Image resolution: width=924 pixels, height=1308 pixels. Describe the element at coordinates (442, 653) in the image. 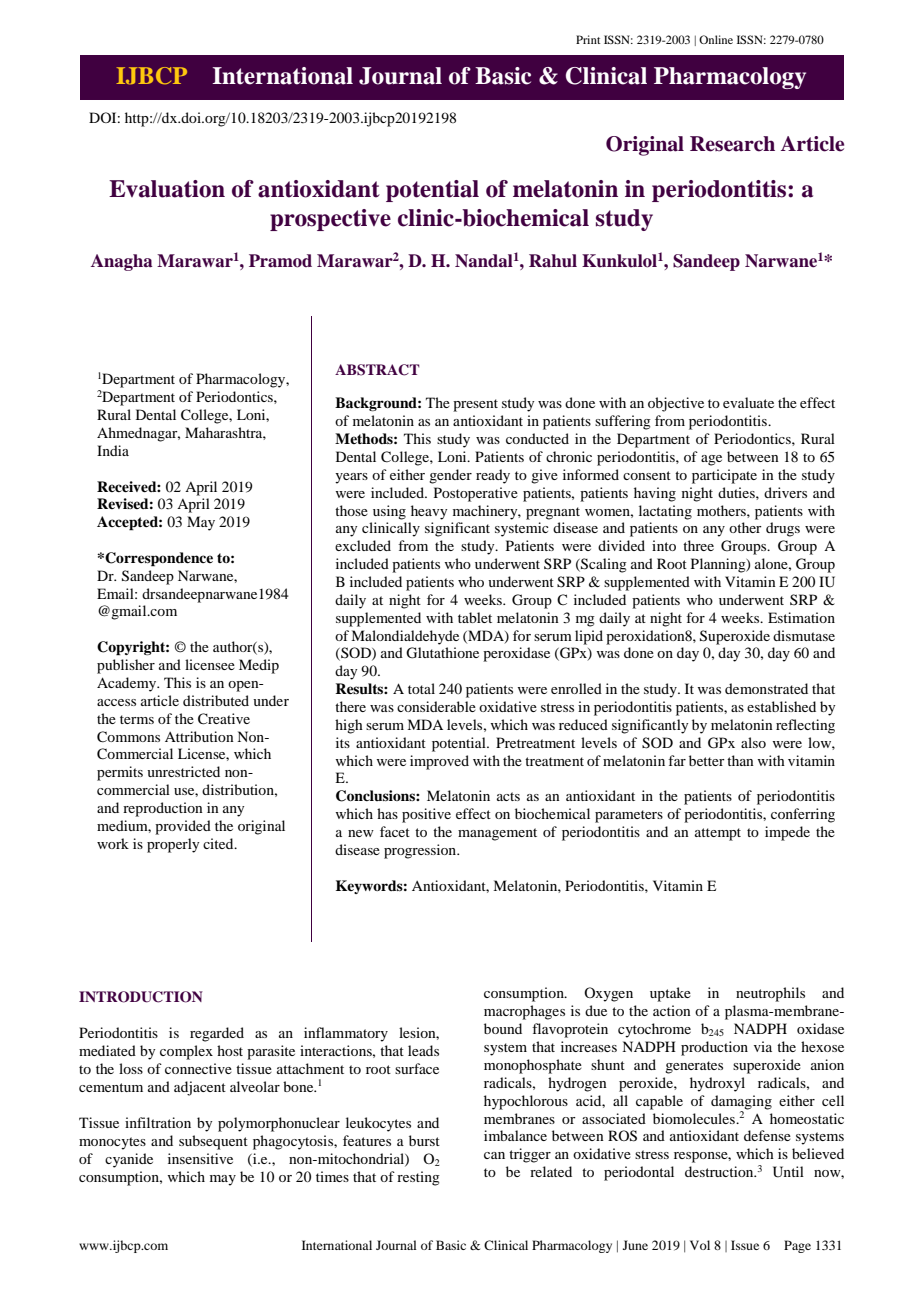

I see `Glutathione` at that location.
